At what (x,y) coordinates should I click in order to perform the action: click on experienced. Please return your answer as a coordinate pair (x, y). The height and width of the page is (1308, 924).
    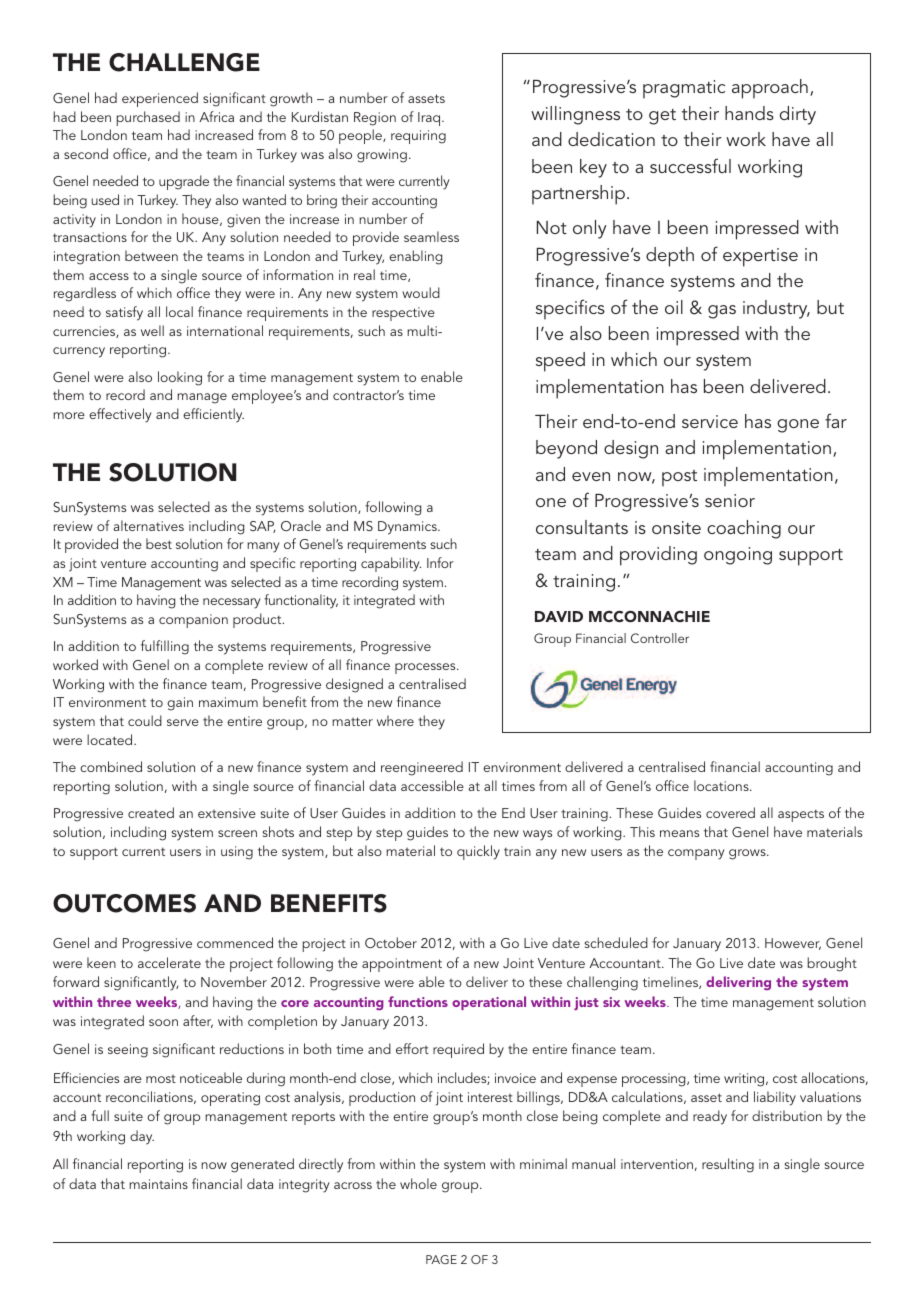
    Looking at the image, I should click on (160, 99).
